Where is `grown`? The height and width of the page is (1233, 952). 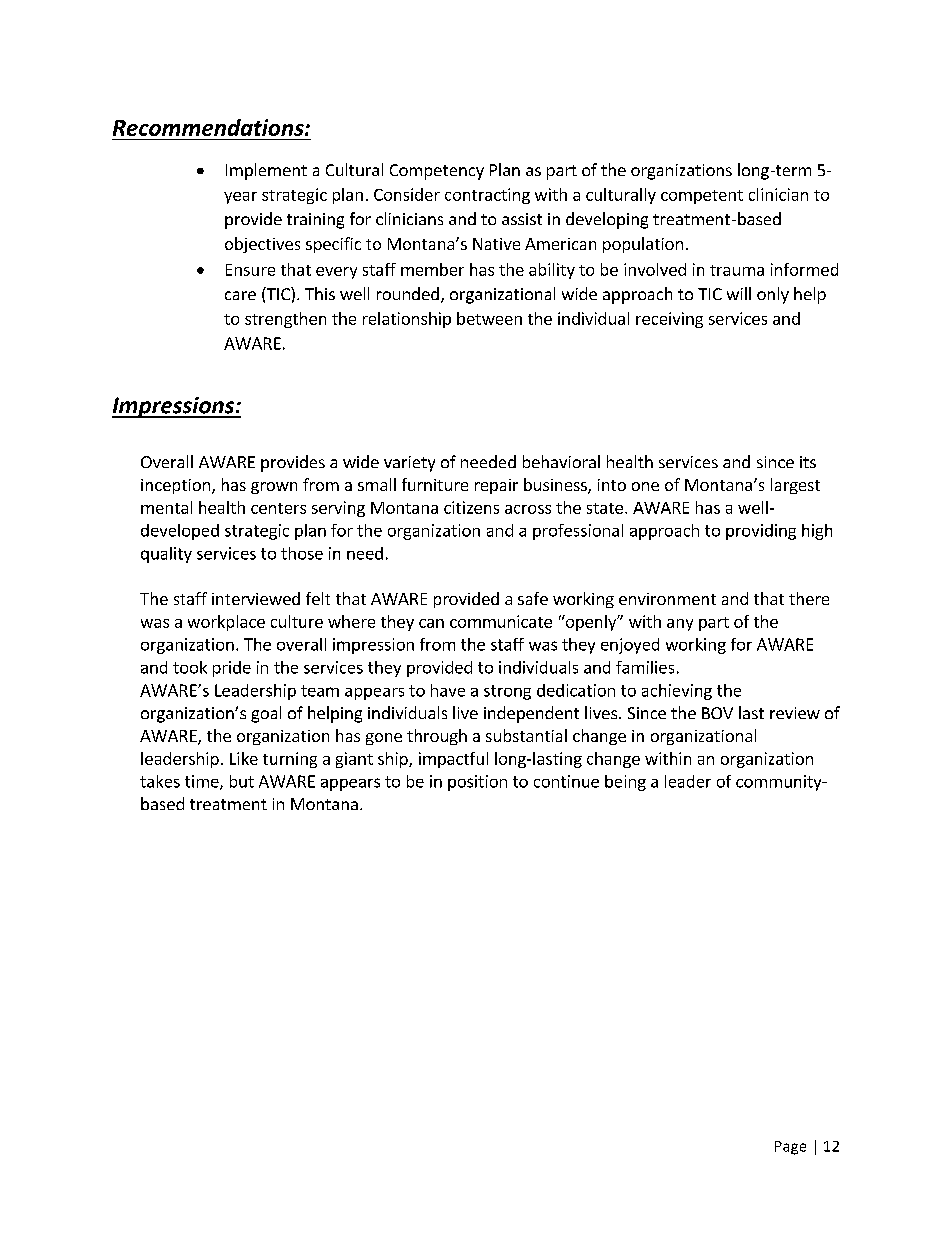 grown is located at coordinates (274, 488).
